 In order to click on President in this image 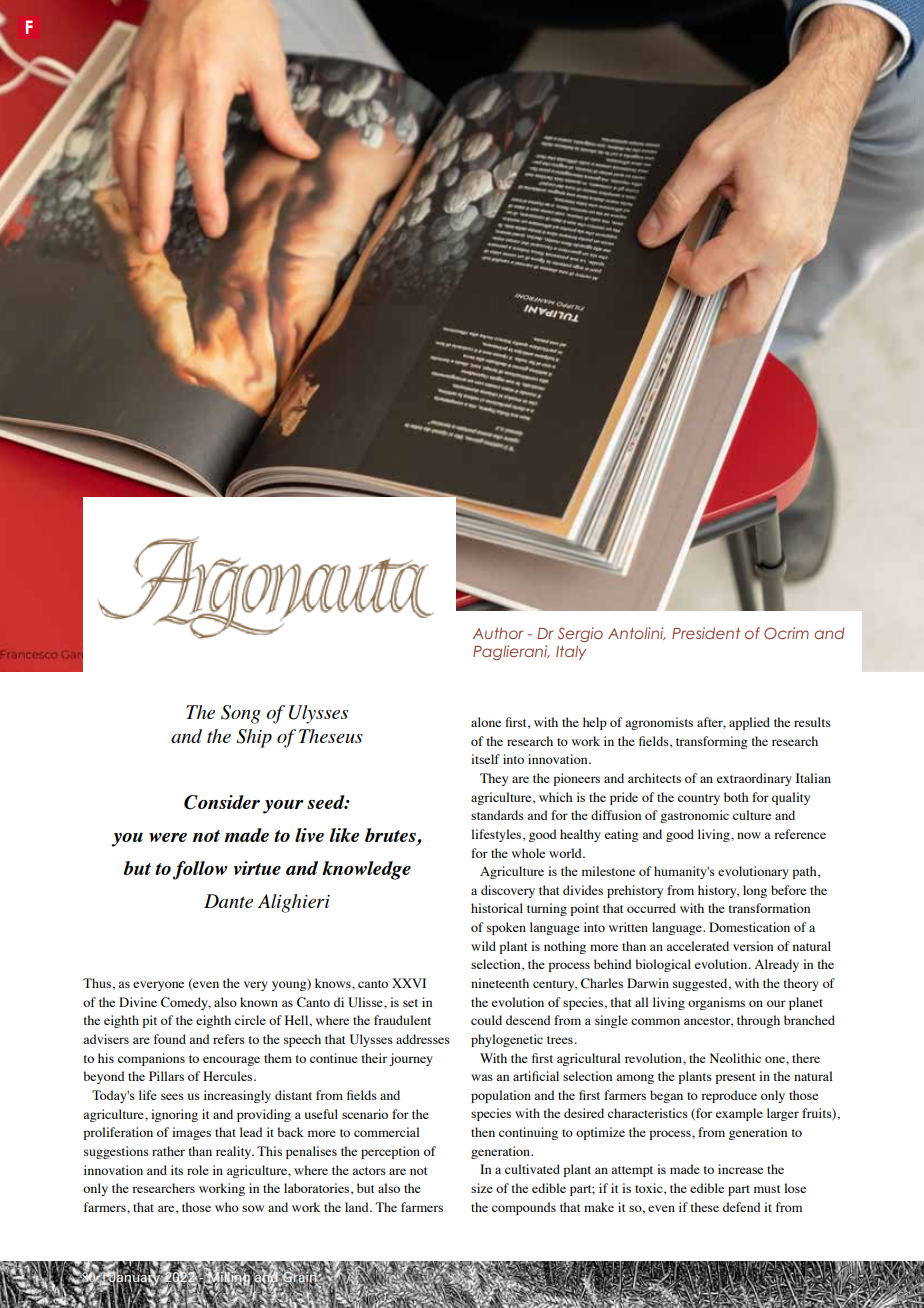, I will do `click(706, 633)`.
